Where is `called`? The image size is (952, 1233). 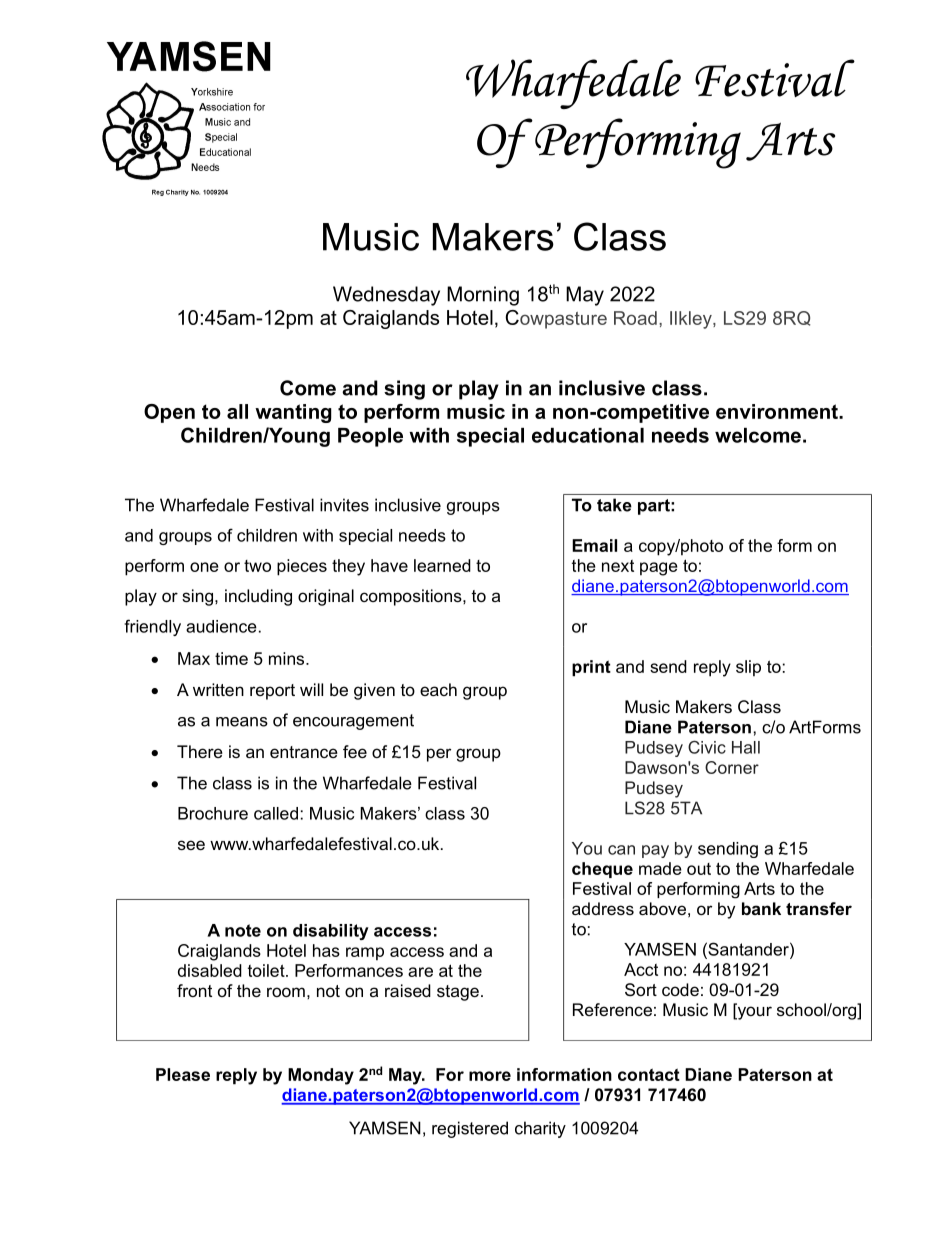 called is located at coordinates (276, 813).
